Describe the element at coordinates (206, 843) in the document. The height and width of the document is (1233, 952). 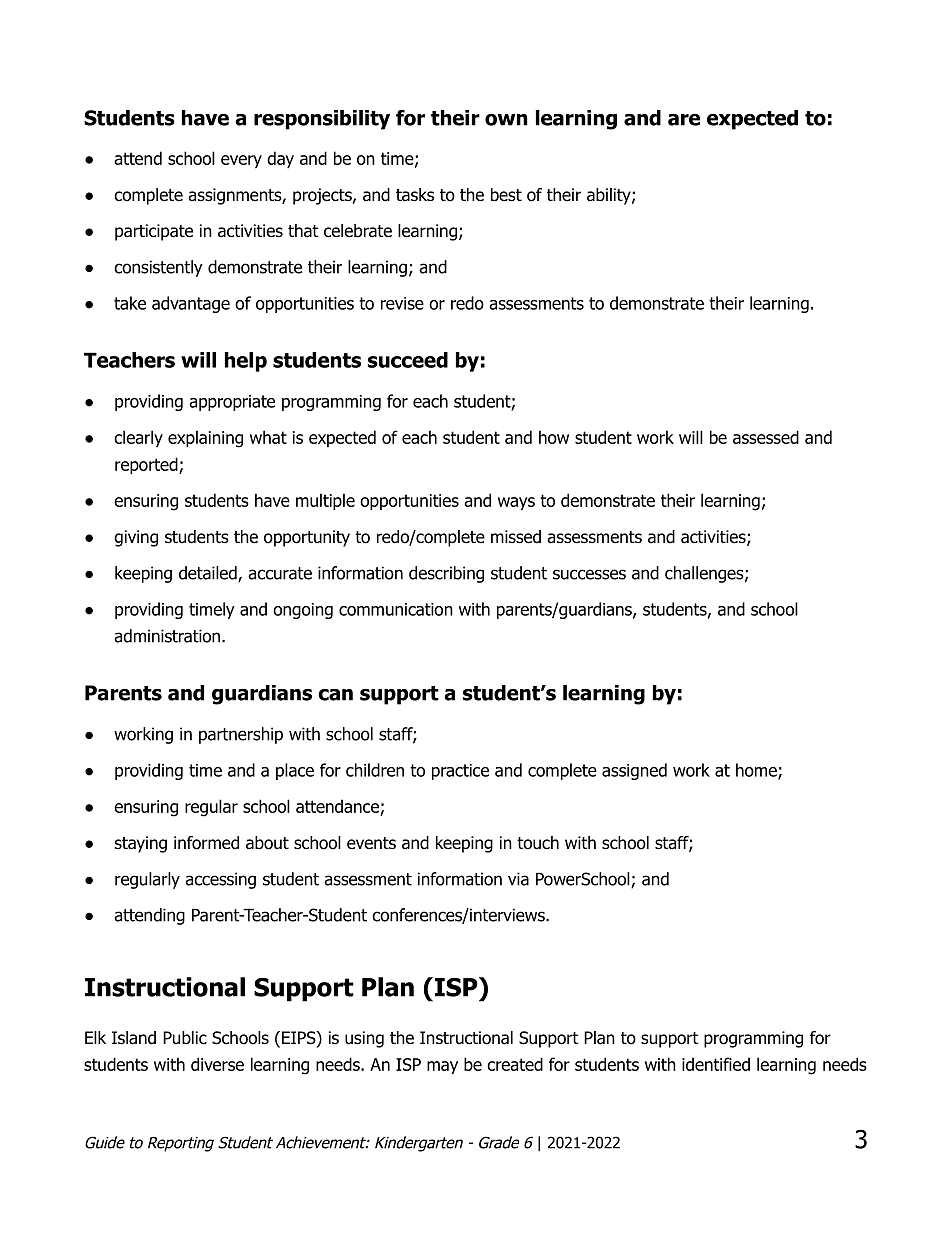
I see `informed` at that location.
